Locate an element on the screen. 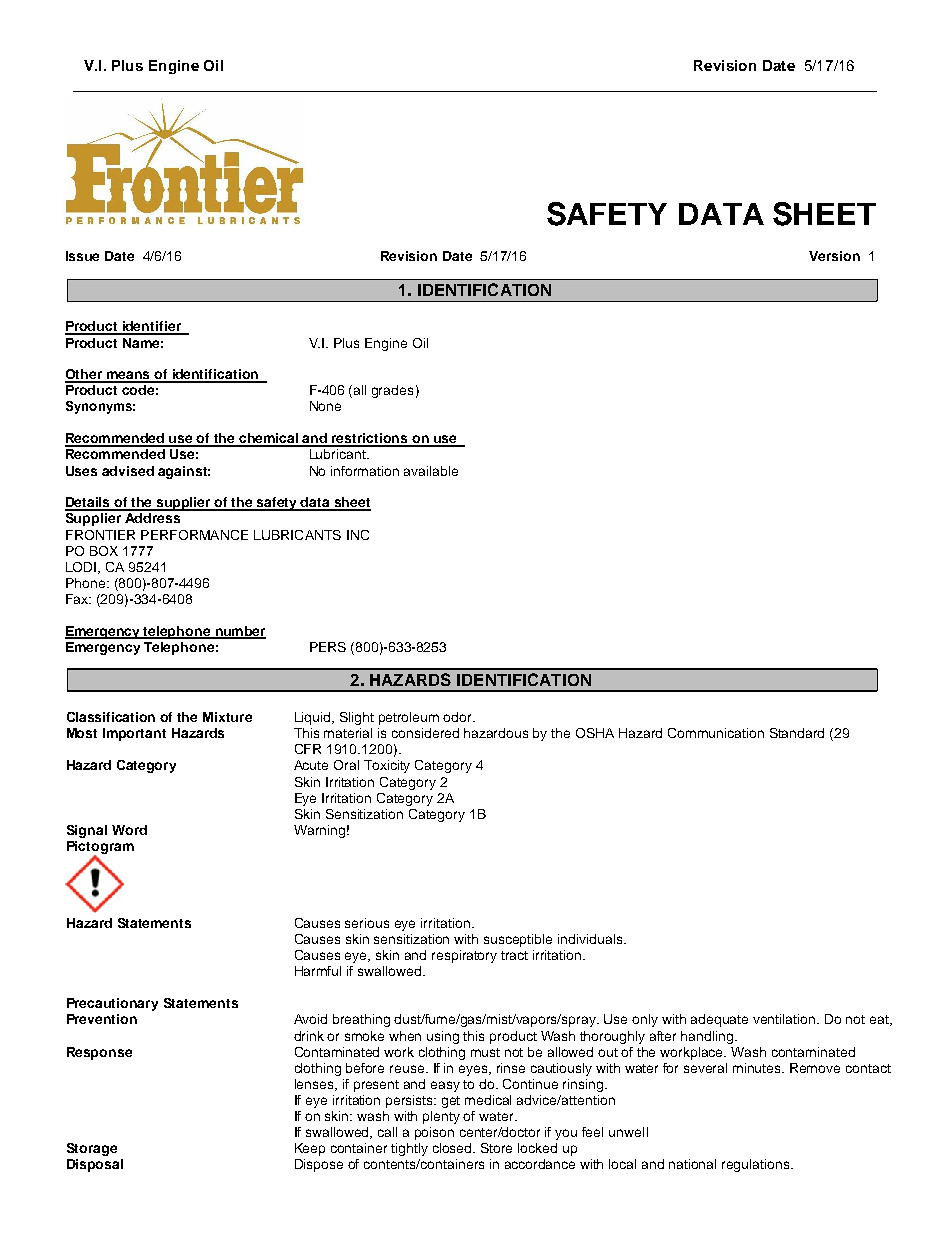  Standard is located at coordinates (797, 733).
